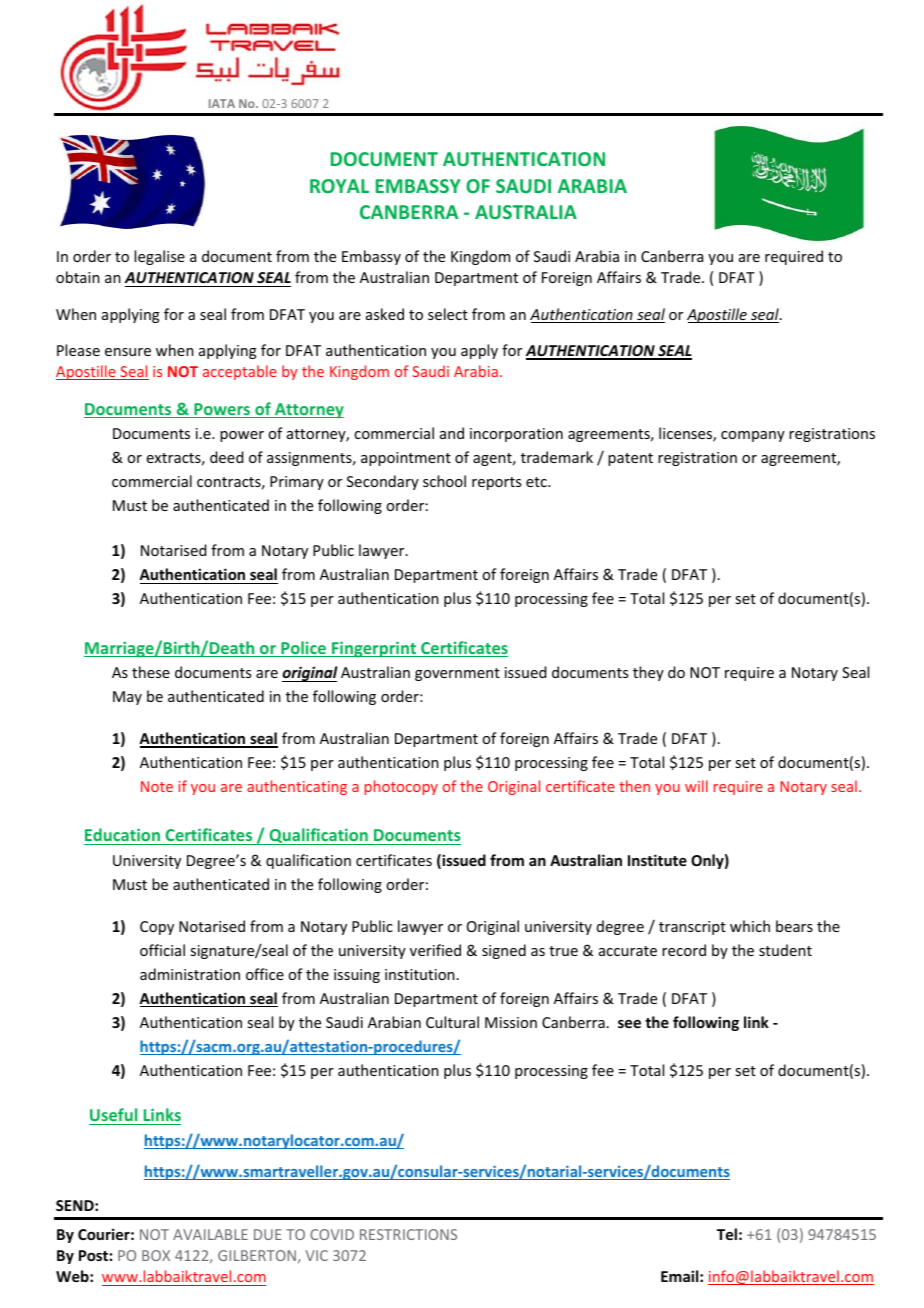 This screenshot has width=924, height=1308. Describe the element at coordinates (151, 672) in the screenshot. I see `these` at that location.
